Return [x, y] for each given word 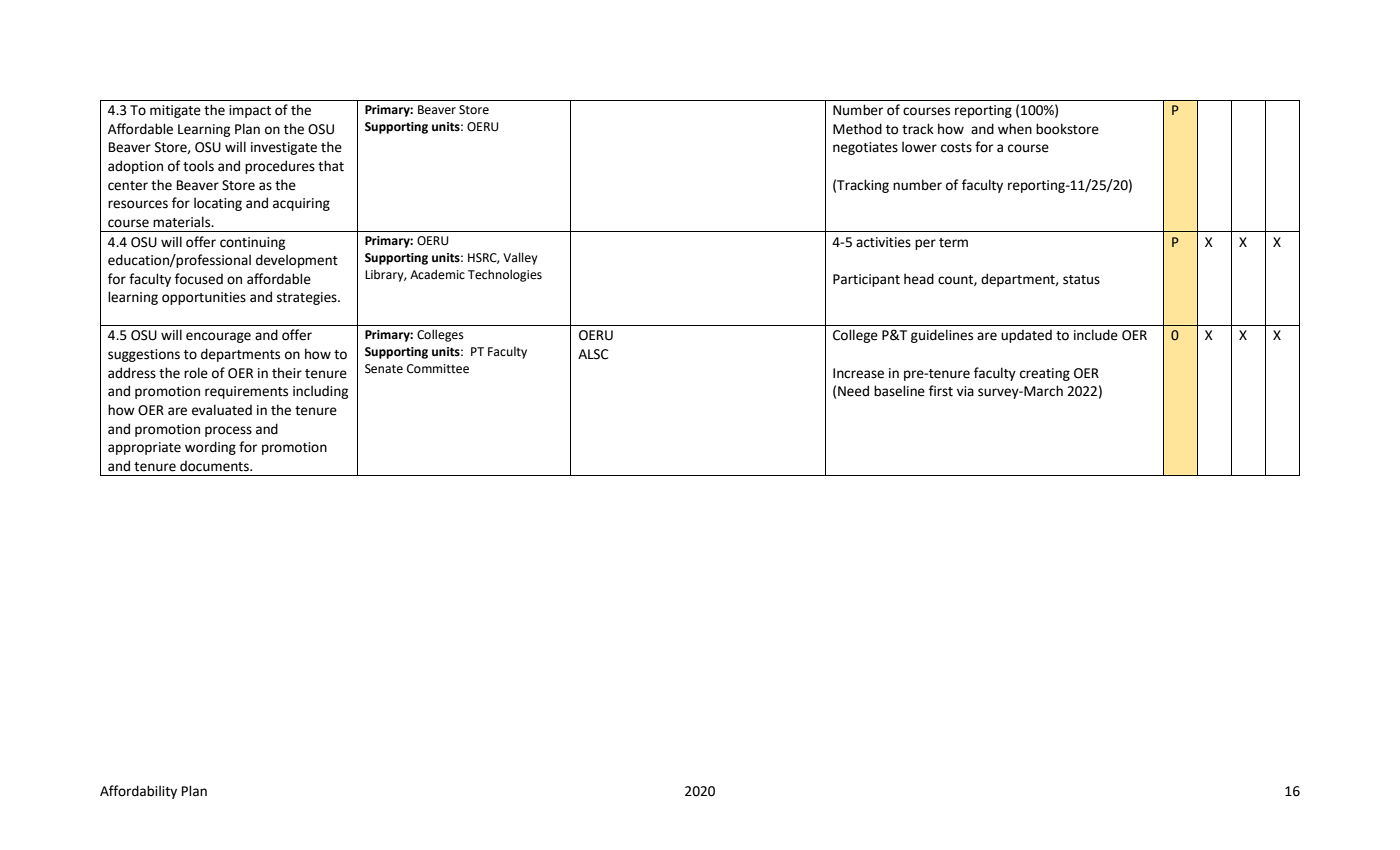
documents [215, 466]
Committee [438, 369]
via [965, 391]
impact [250, 111]
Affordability [138, 792]
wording [210, 448]
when [1015, 129]
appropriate [144, 448]
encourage [218, 337]
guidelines [942, 336]
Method [857, 129]
